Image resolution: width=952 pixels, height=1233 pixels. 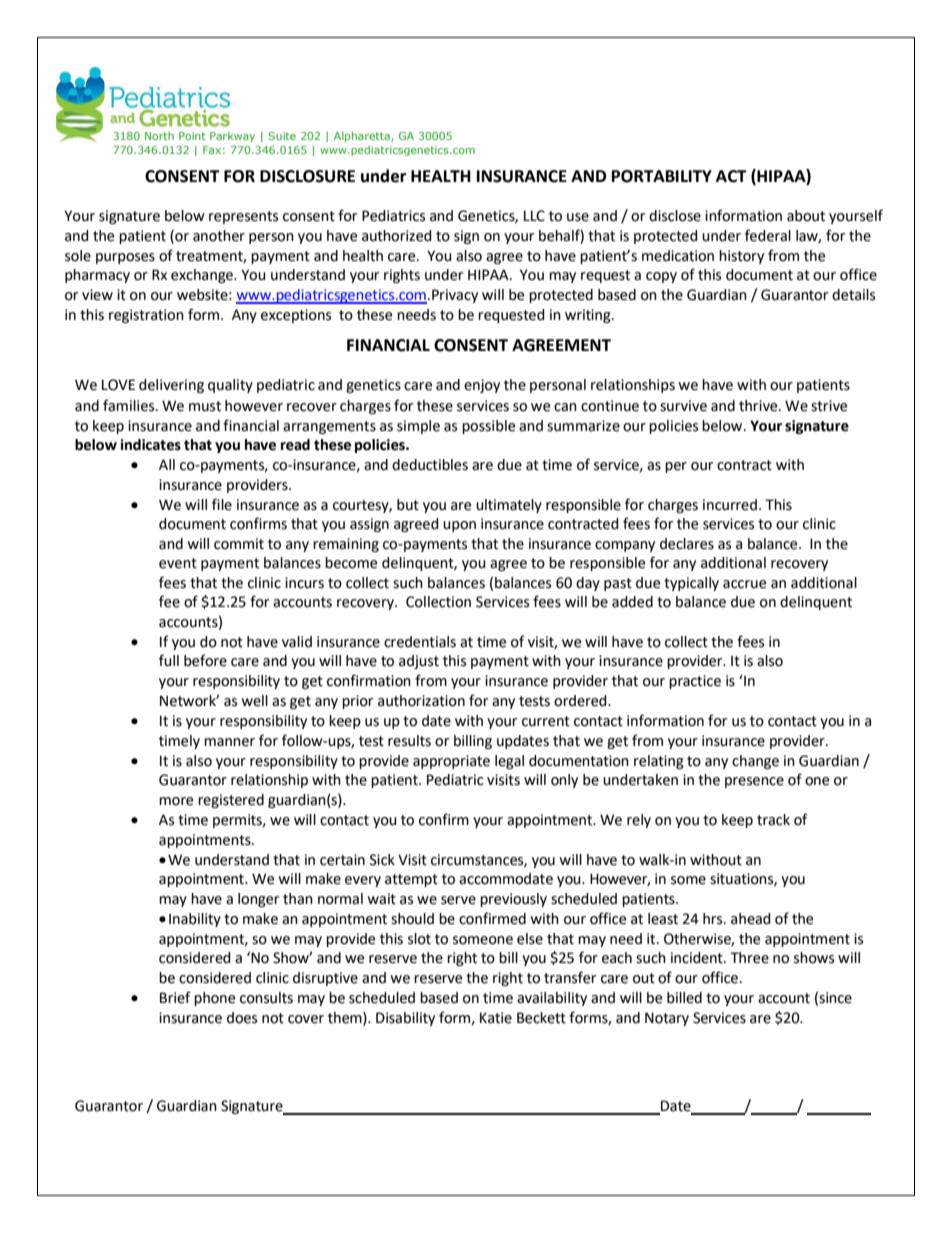 I want to click on Brief, so click(x=175, y=997).
